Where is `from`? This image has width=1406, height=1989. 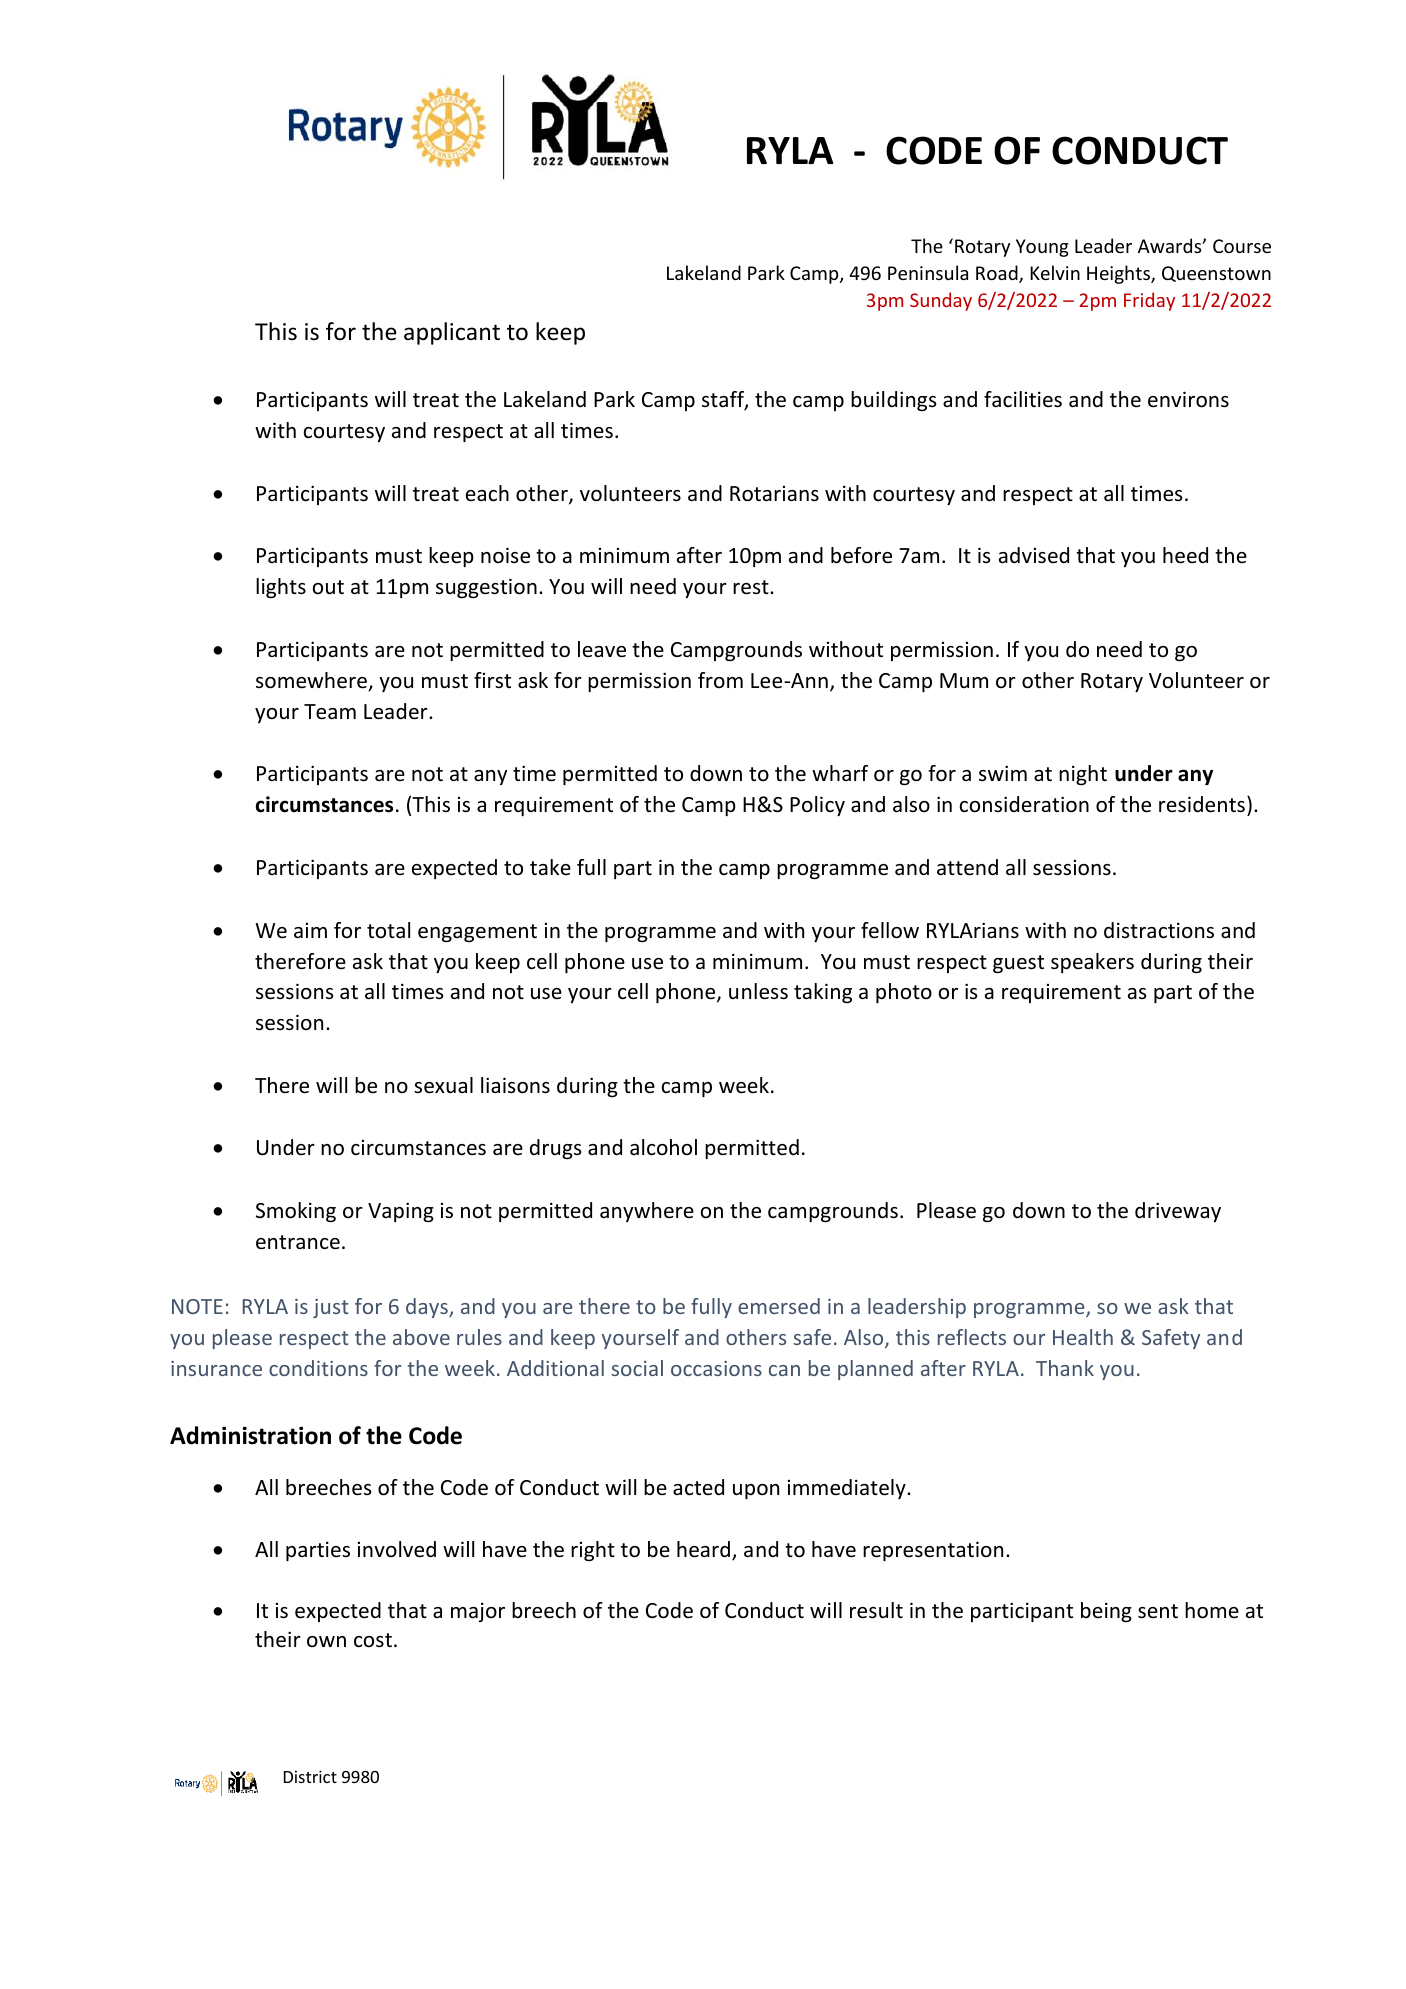
from is located at coordinates (720, 680).
